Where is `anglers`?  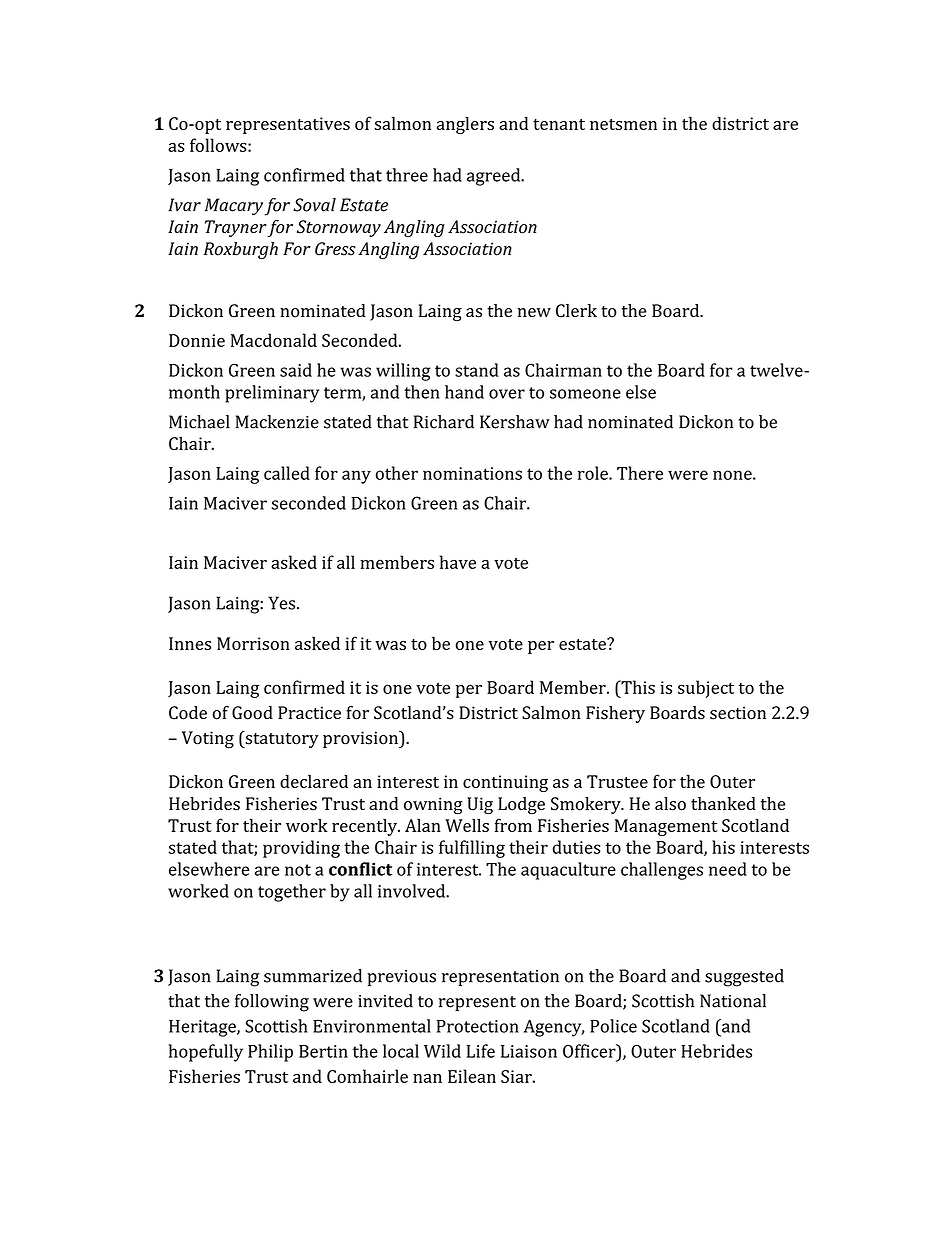
anglers is located at coordinates (465, 125).
